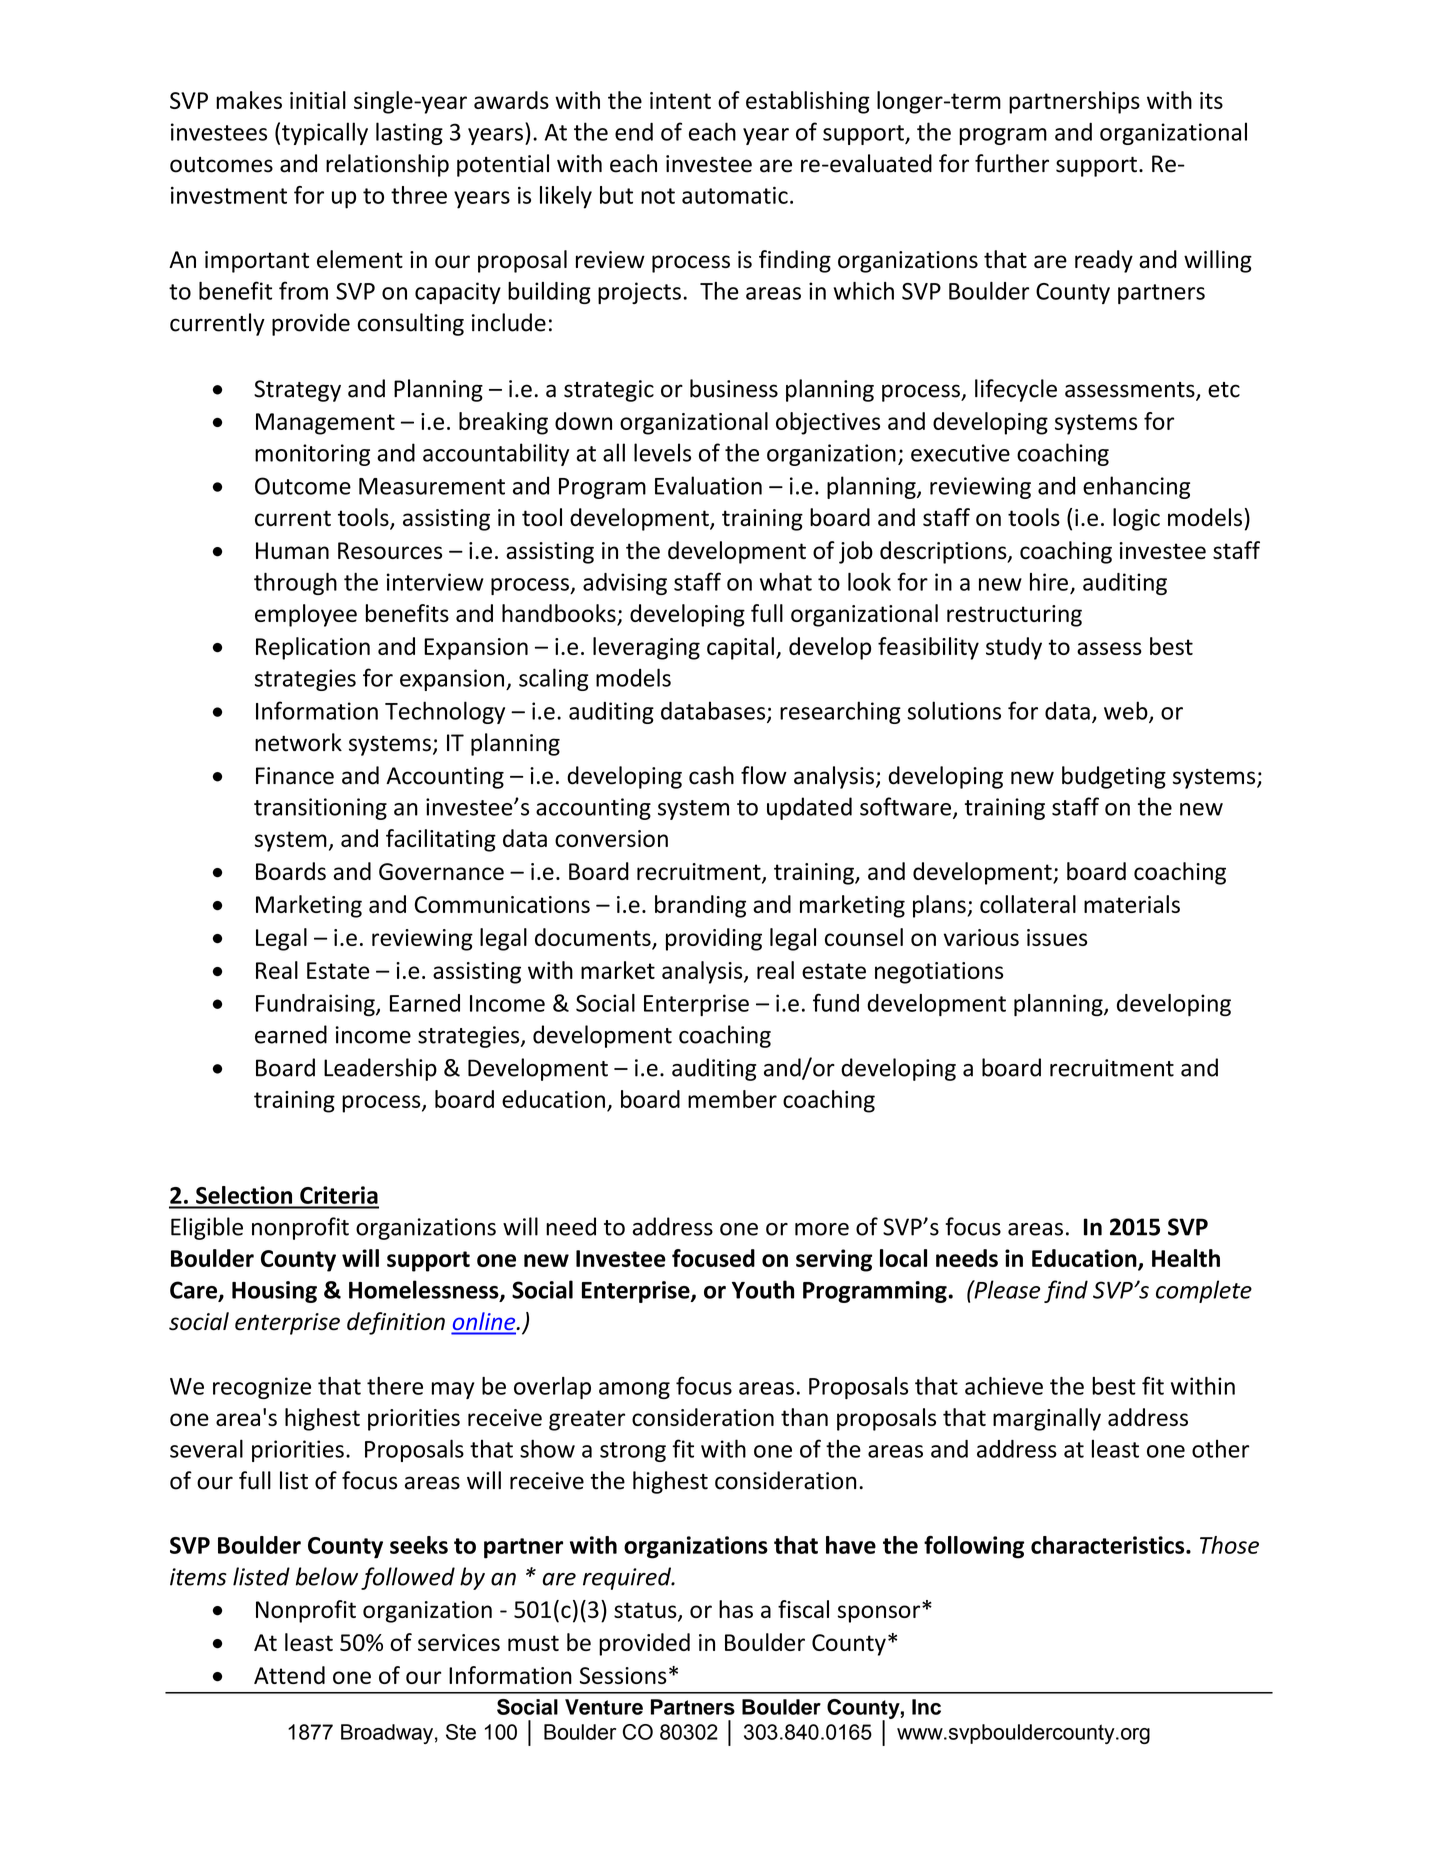  Describe the element at coordinates (1109, 1545) in the document. I see `characteristics` at that location.
